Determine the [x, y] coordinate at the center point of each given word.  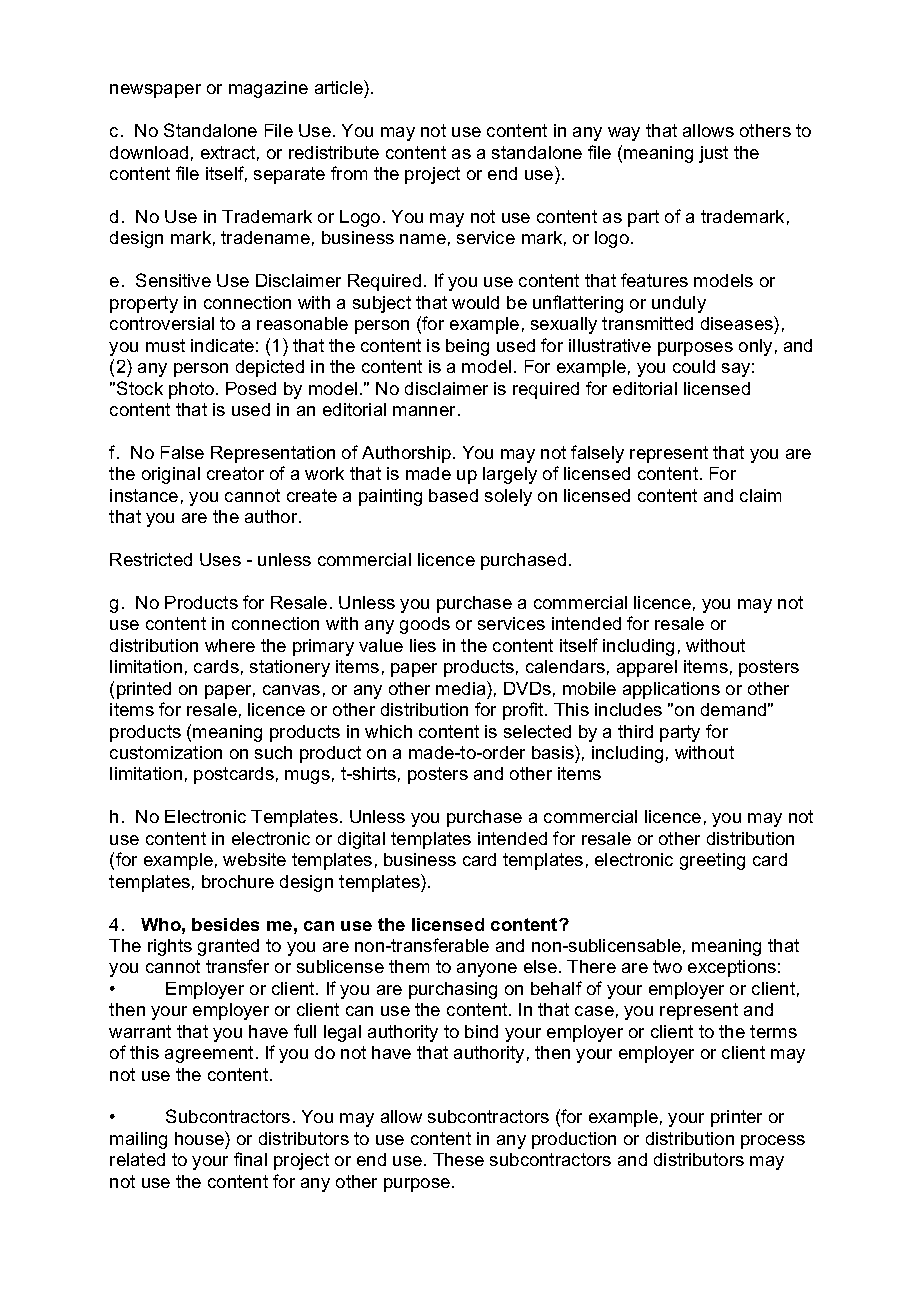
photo [193, 390]
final [250, 1159]
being [467, 347]
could [694, 366]
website [254, 859]
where [230, 645]
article [340, 89]
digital [361, 840]
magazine [268, 89]
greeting [712, 861]
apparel [647, 668]
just [713, 154]
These [458, 1159]
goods [425, 625]
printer [736, 1118]
